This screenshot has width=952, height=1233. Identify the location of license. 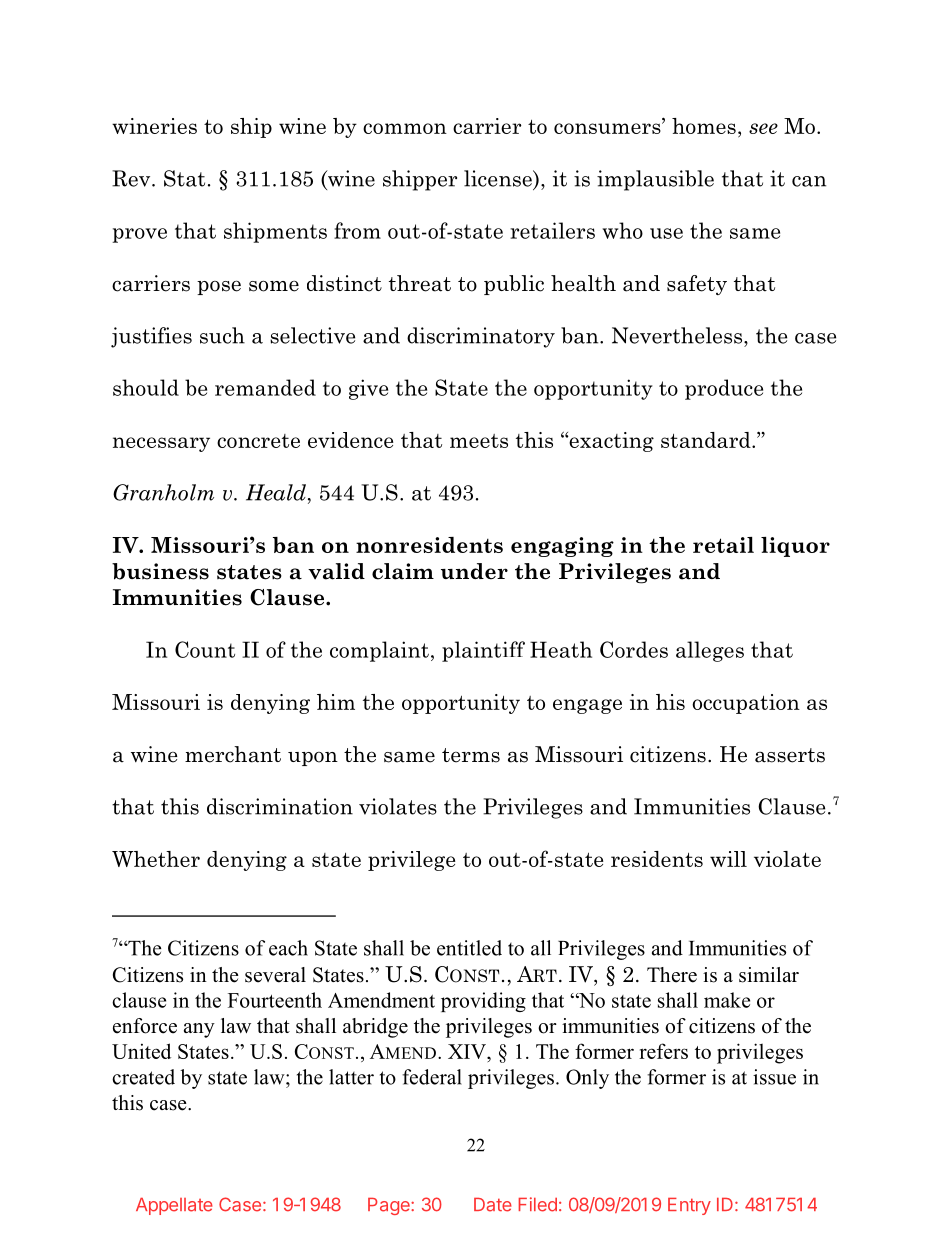
(499, 178).
